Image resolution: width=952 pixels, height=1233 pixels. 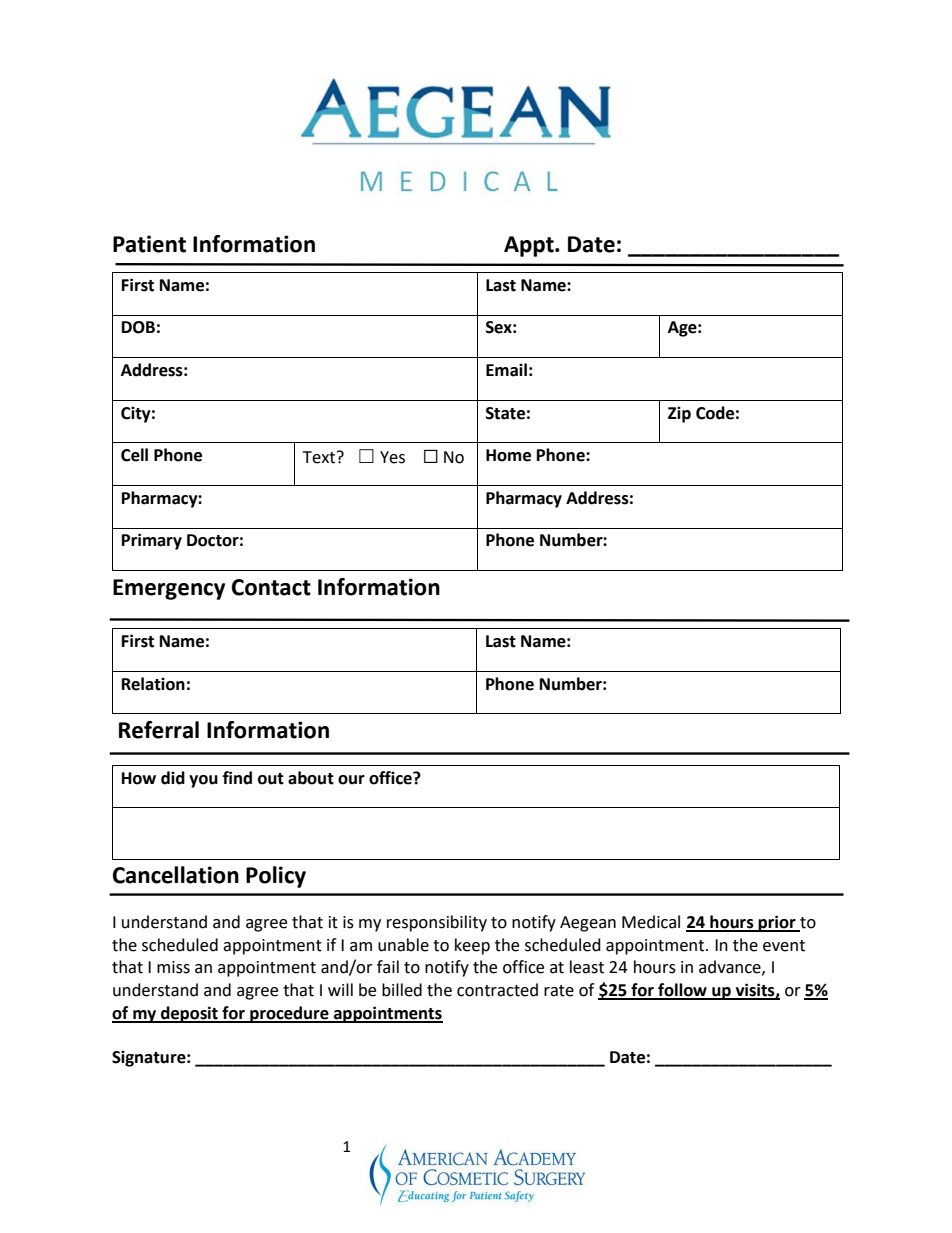 I want to click on Contact, so click(x=271, y=587).
